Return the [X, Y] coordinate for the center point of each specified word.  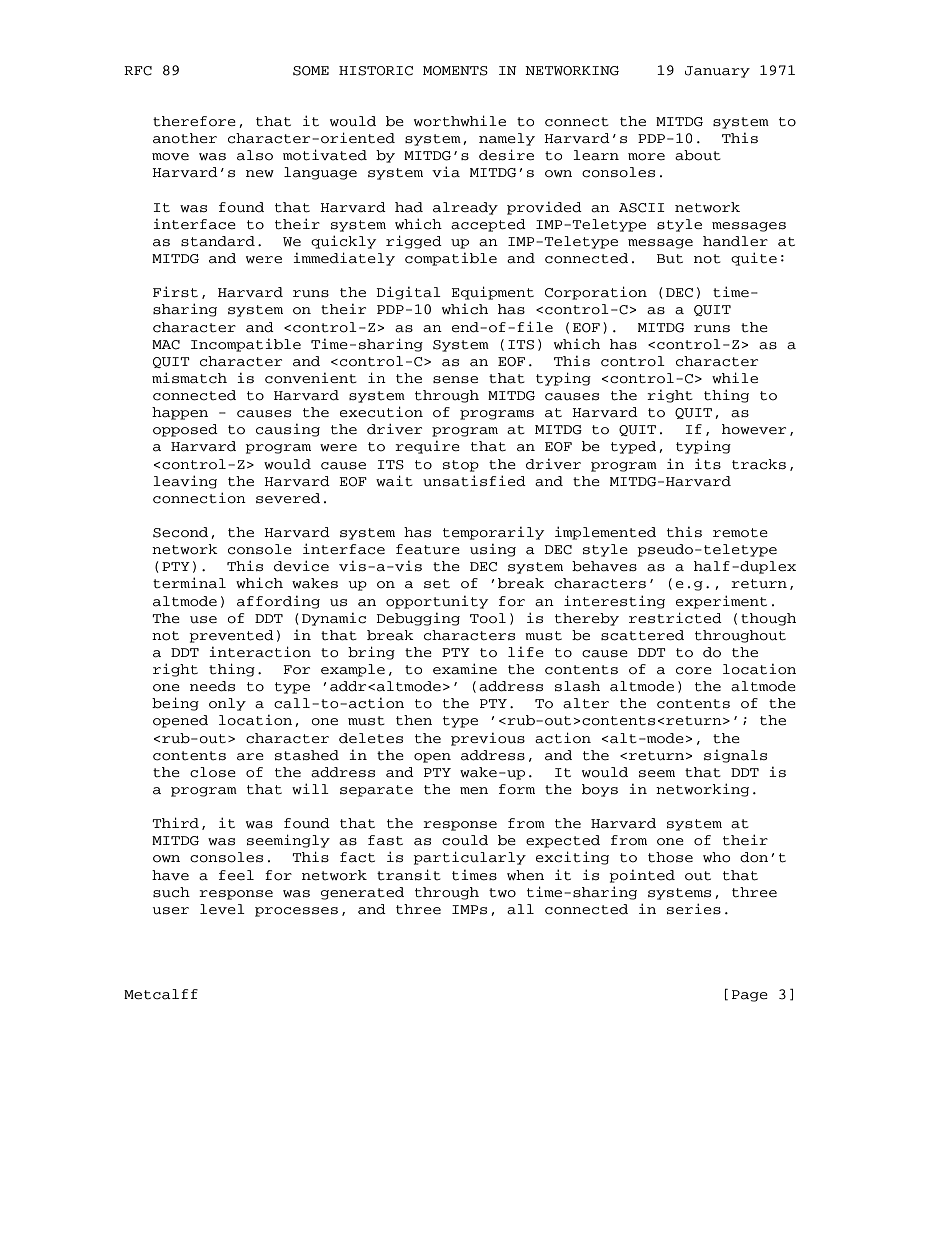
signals [735, 756]
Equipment [492, 293]
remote [740, 533]
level [222, 909]
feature [428, 549]
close [213, 772]
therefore [194, 121]
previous [488, 739]
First [175, 292]
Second [180, 532]
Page [750, 996]
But [670, 259]
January [717, 72]
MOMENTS [455, 71]
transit [409, 875]
